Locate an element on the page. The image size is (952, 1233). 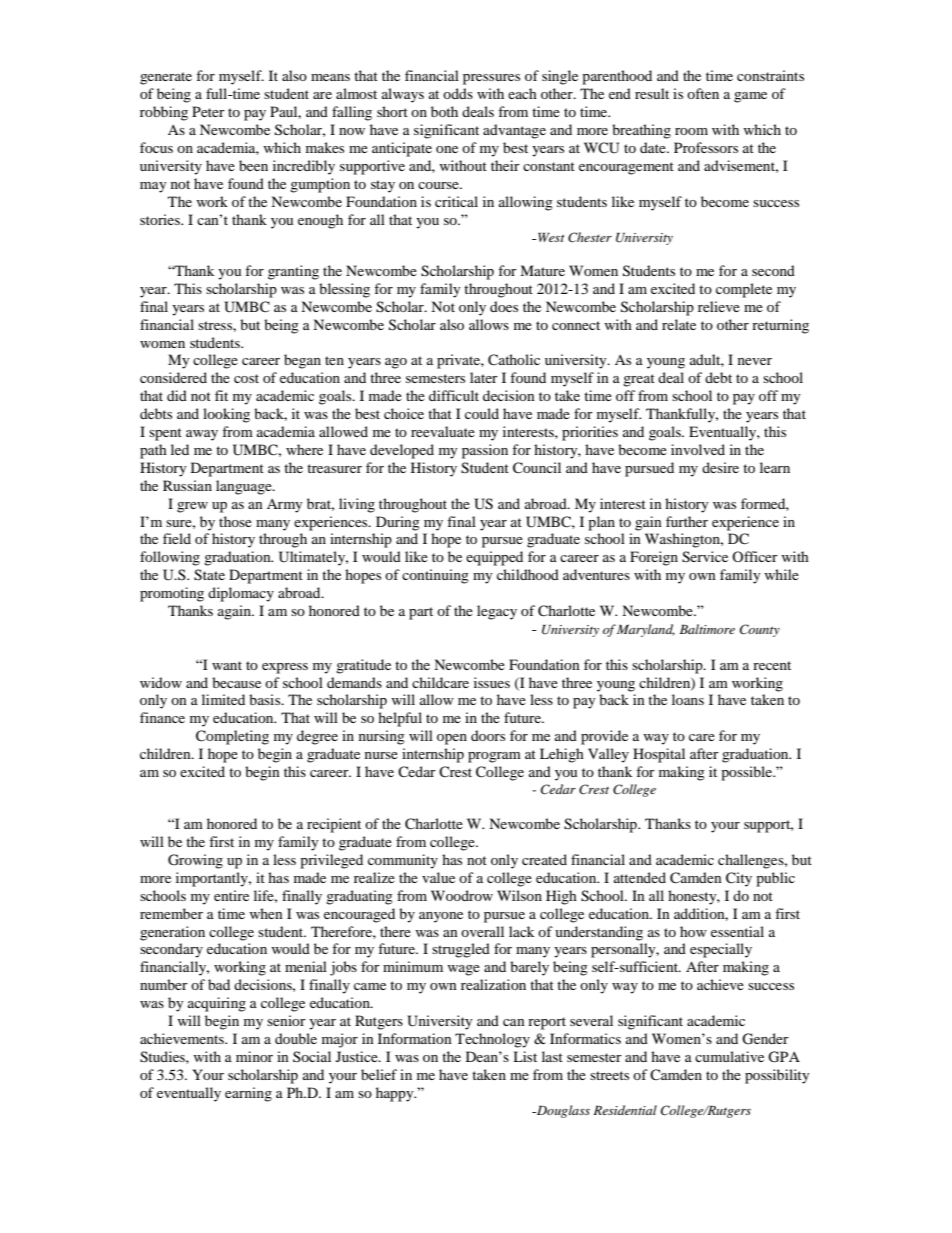
odds is located at coordinates (458, 93).
